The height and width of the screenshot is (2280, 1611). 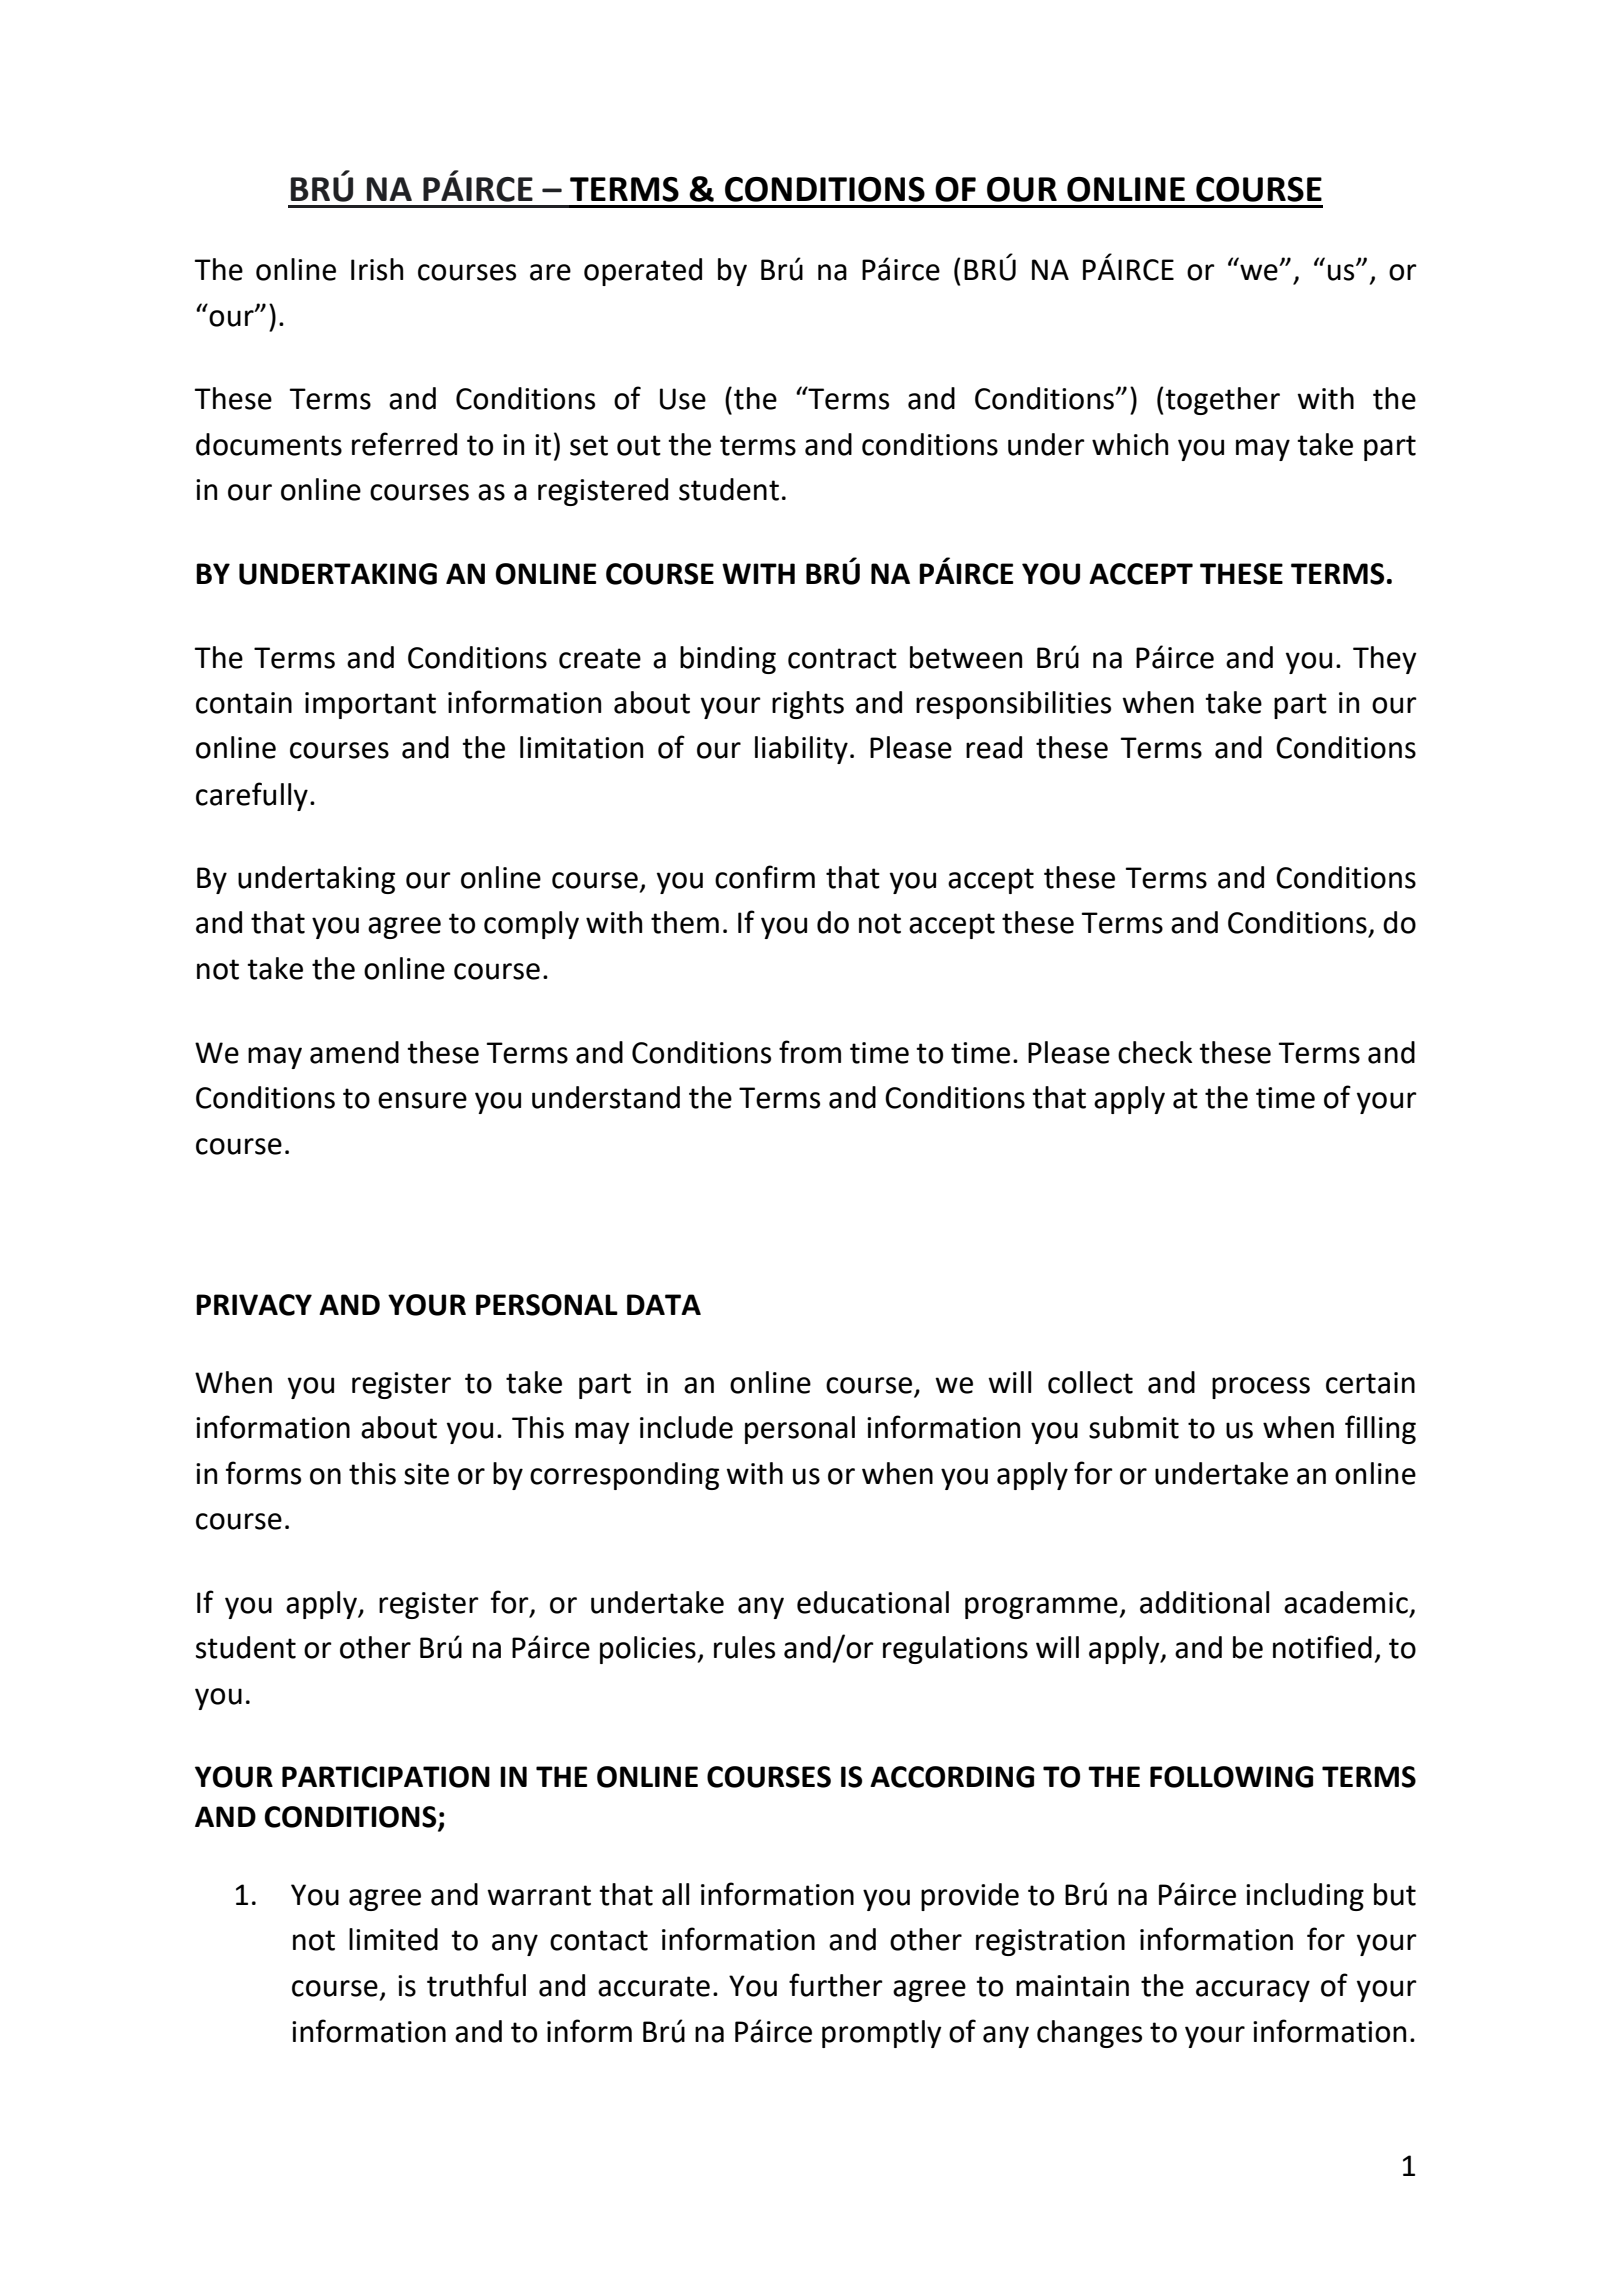 I want to click on further, so click(x=836, y=1985).
